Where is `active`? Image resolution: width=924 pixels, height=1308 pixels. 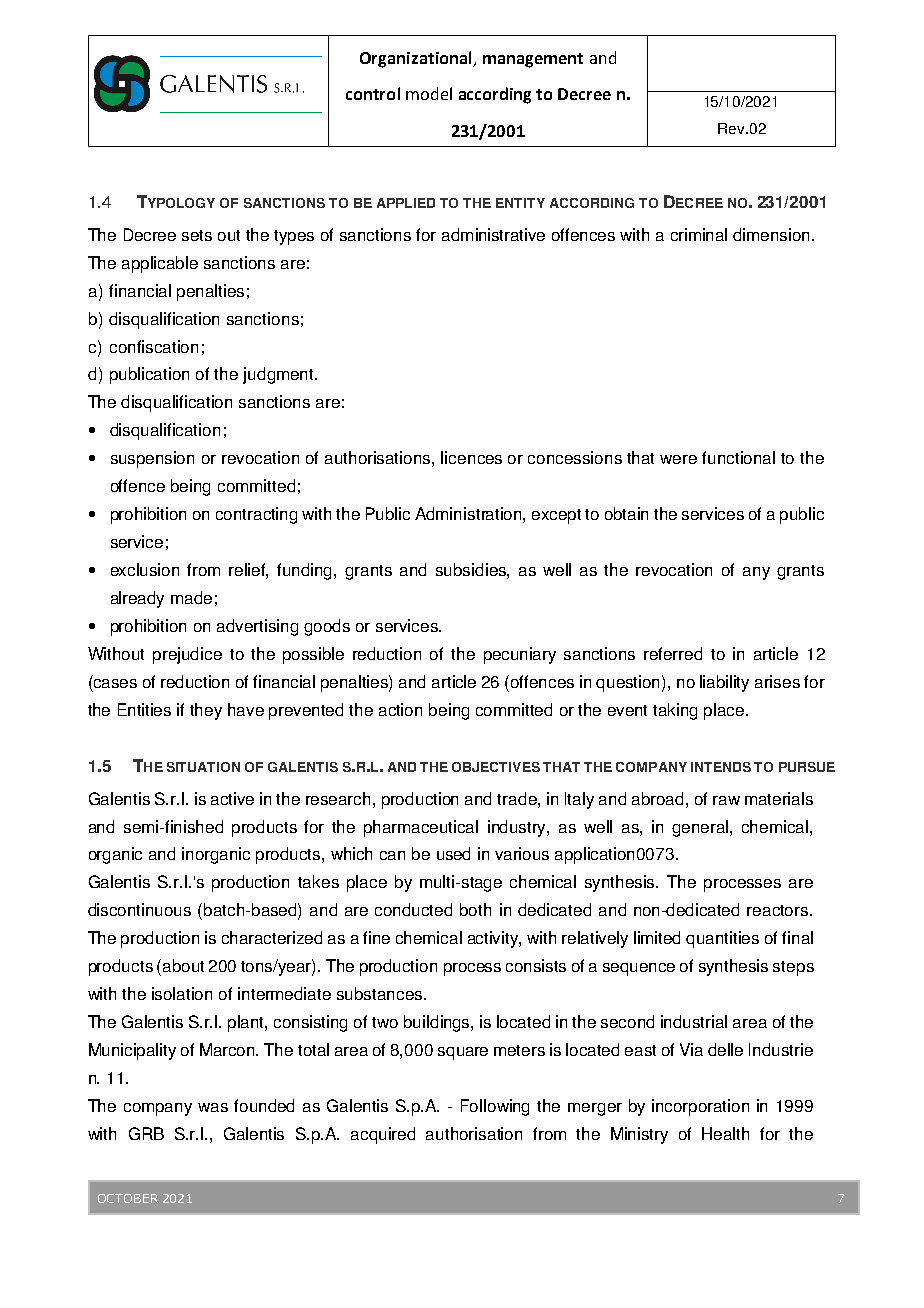
active is located at coordinates (232, 798).
